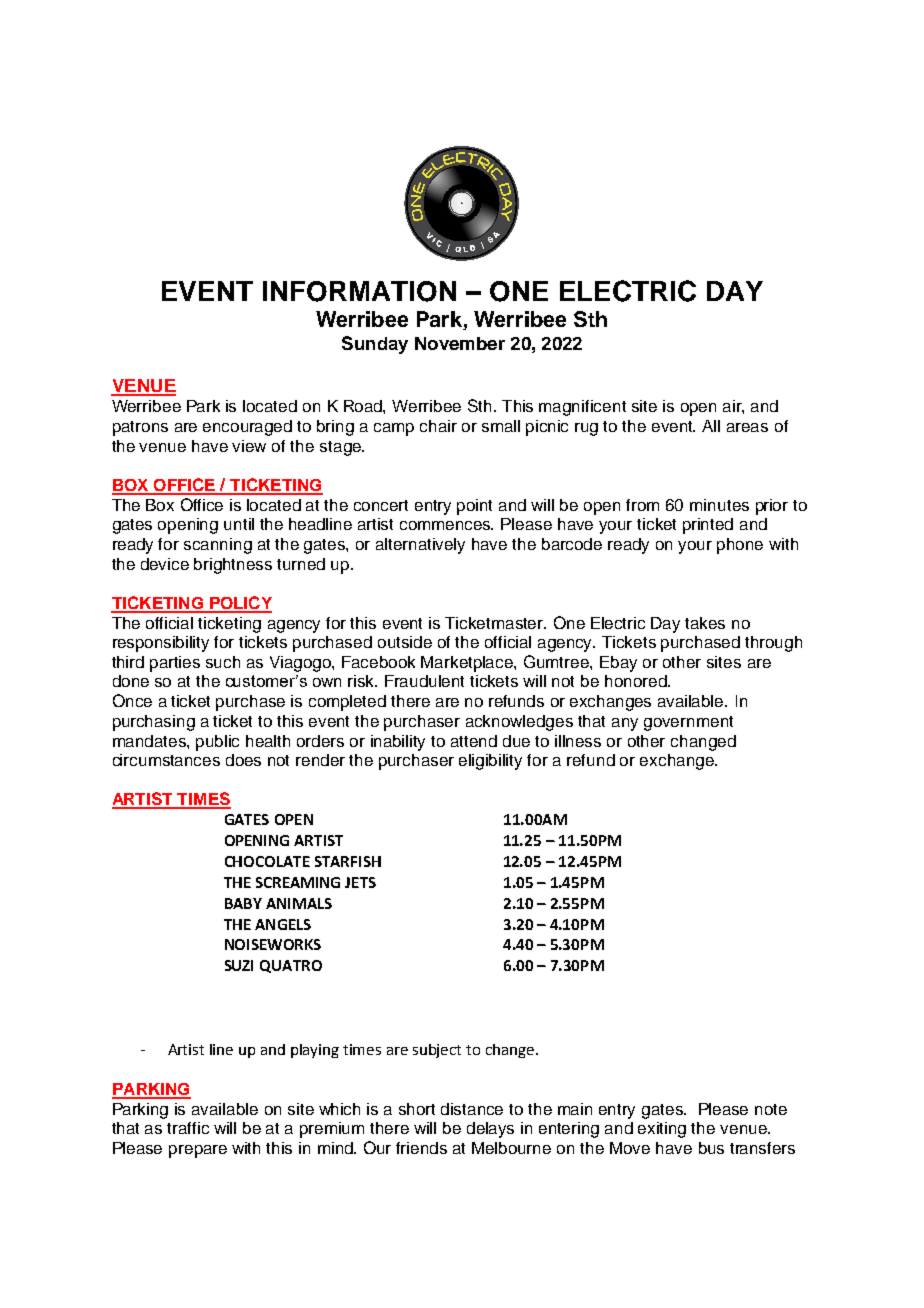 The width and height of the screenshot is (924, 1308). I want to click on JETS, so click(360, 882).
